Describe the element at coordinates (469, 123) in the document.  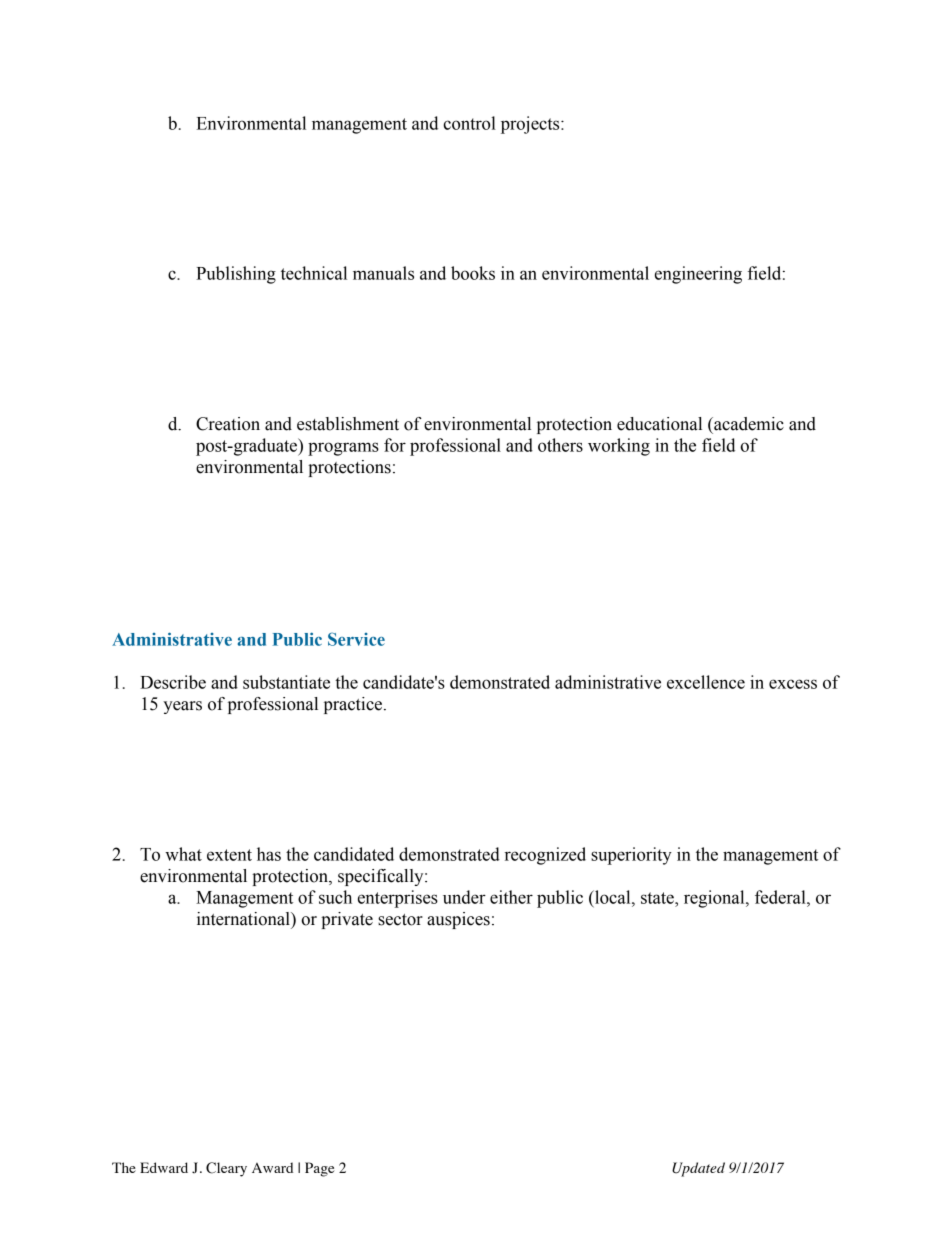
I see `control` at that location.
